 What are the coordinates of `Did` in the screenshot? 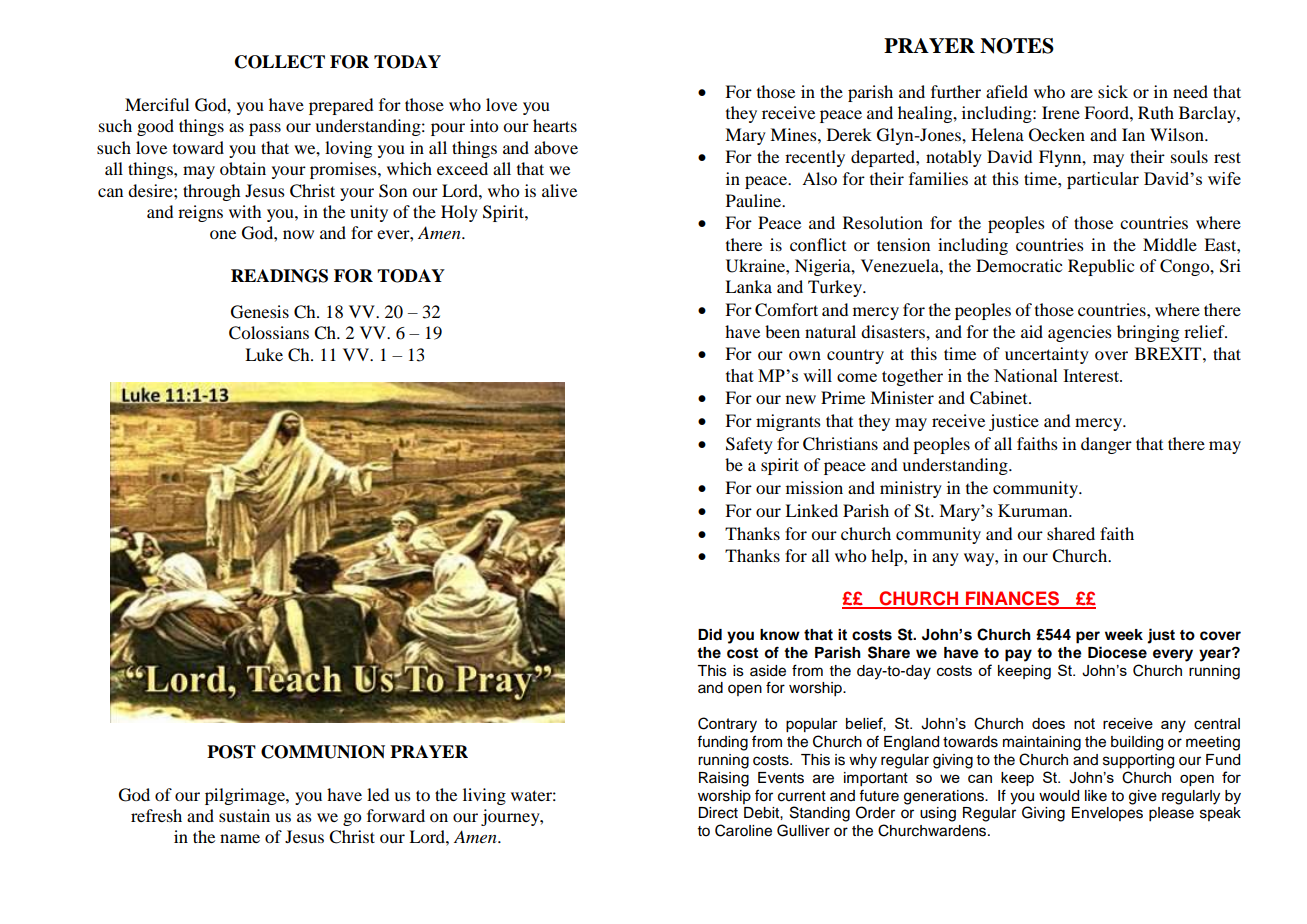 It's located at (710, 634).
